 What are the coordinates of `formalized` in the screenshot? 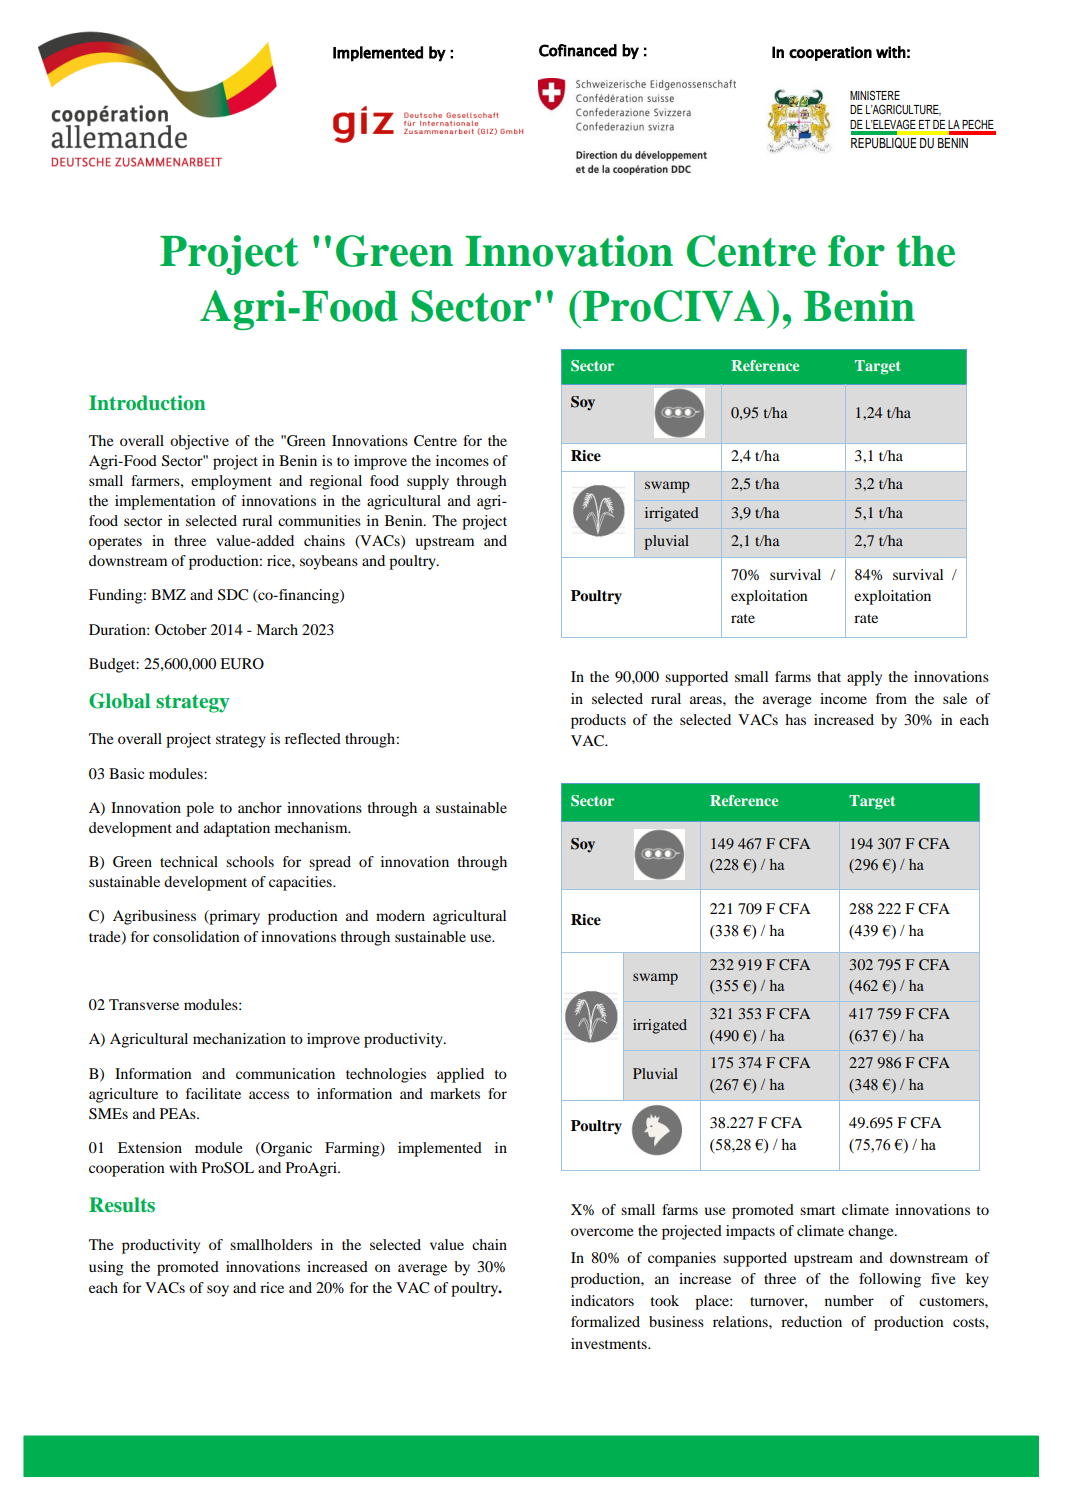 It's located at (605, 1321).
